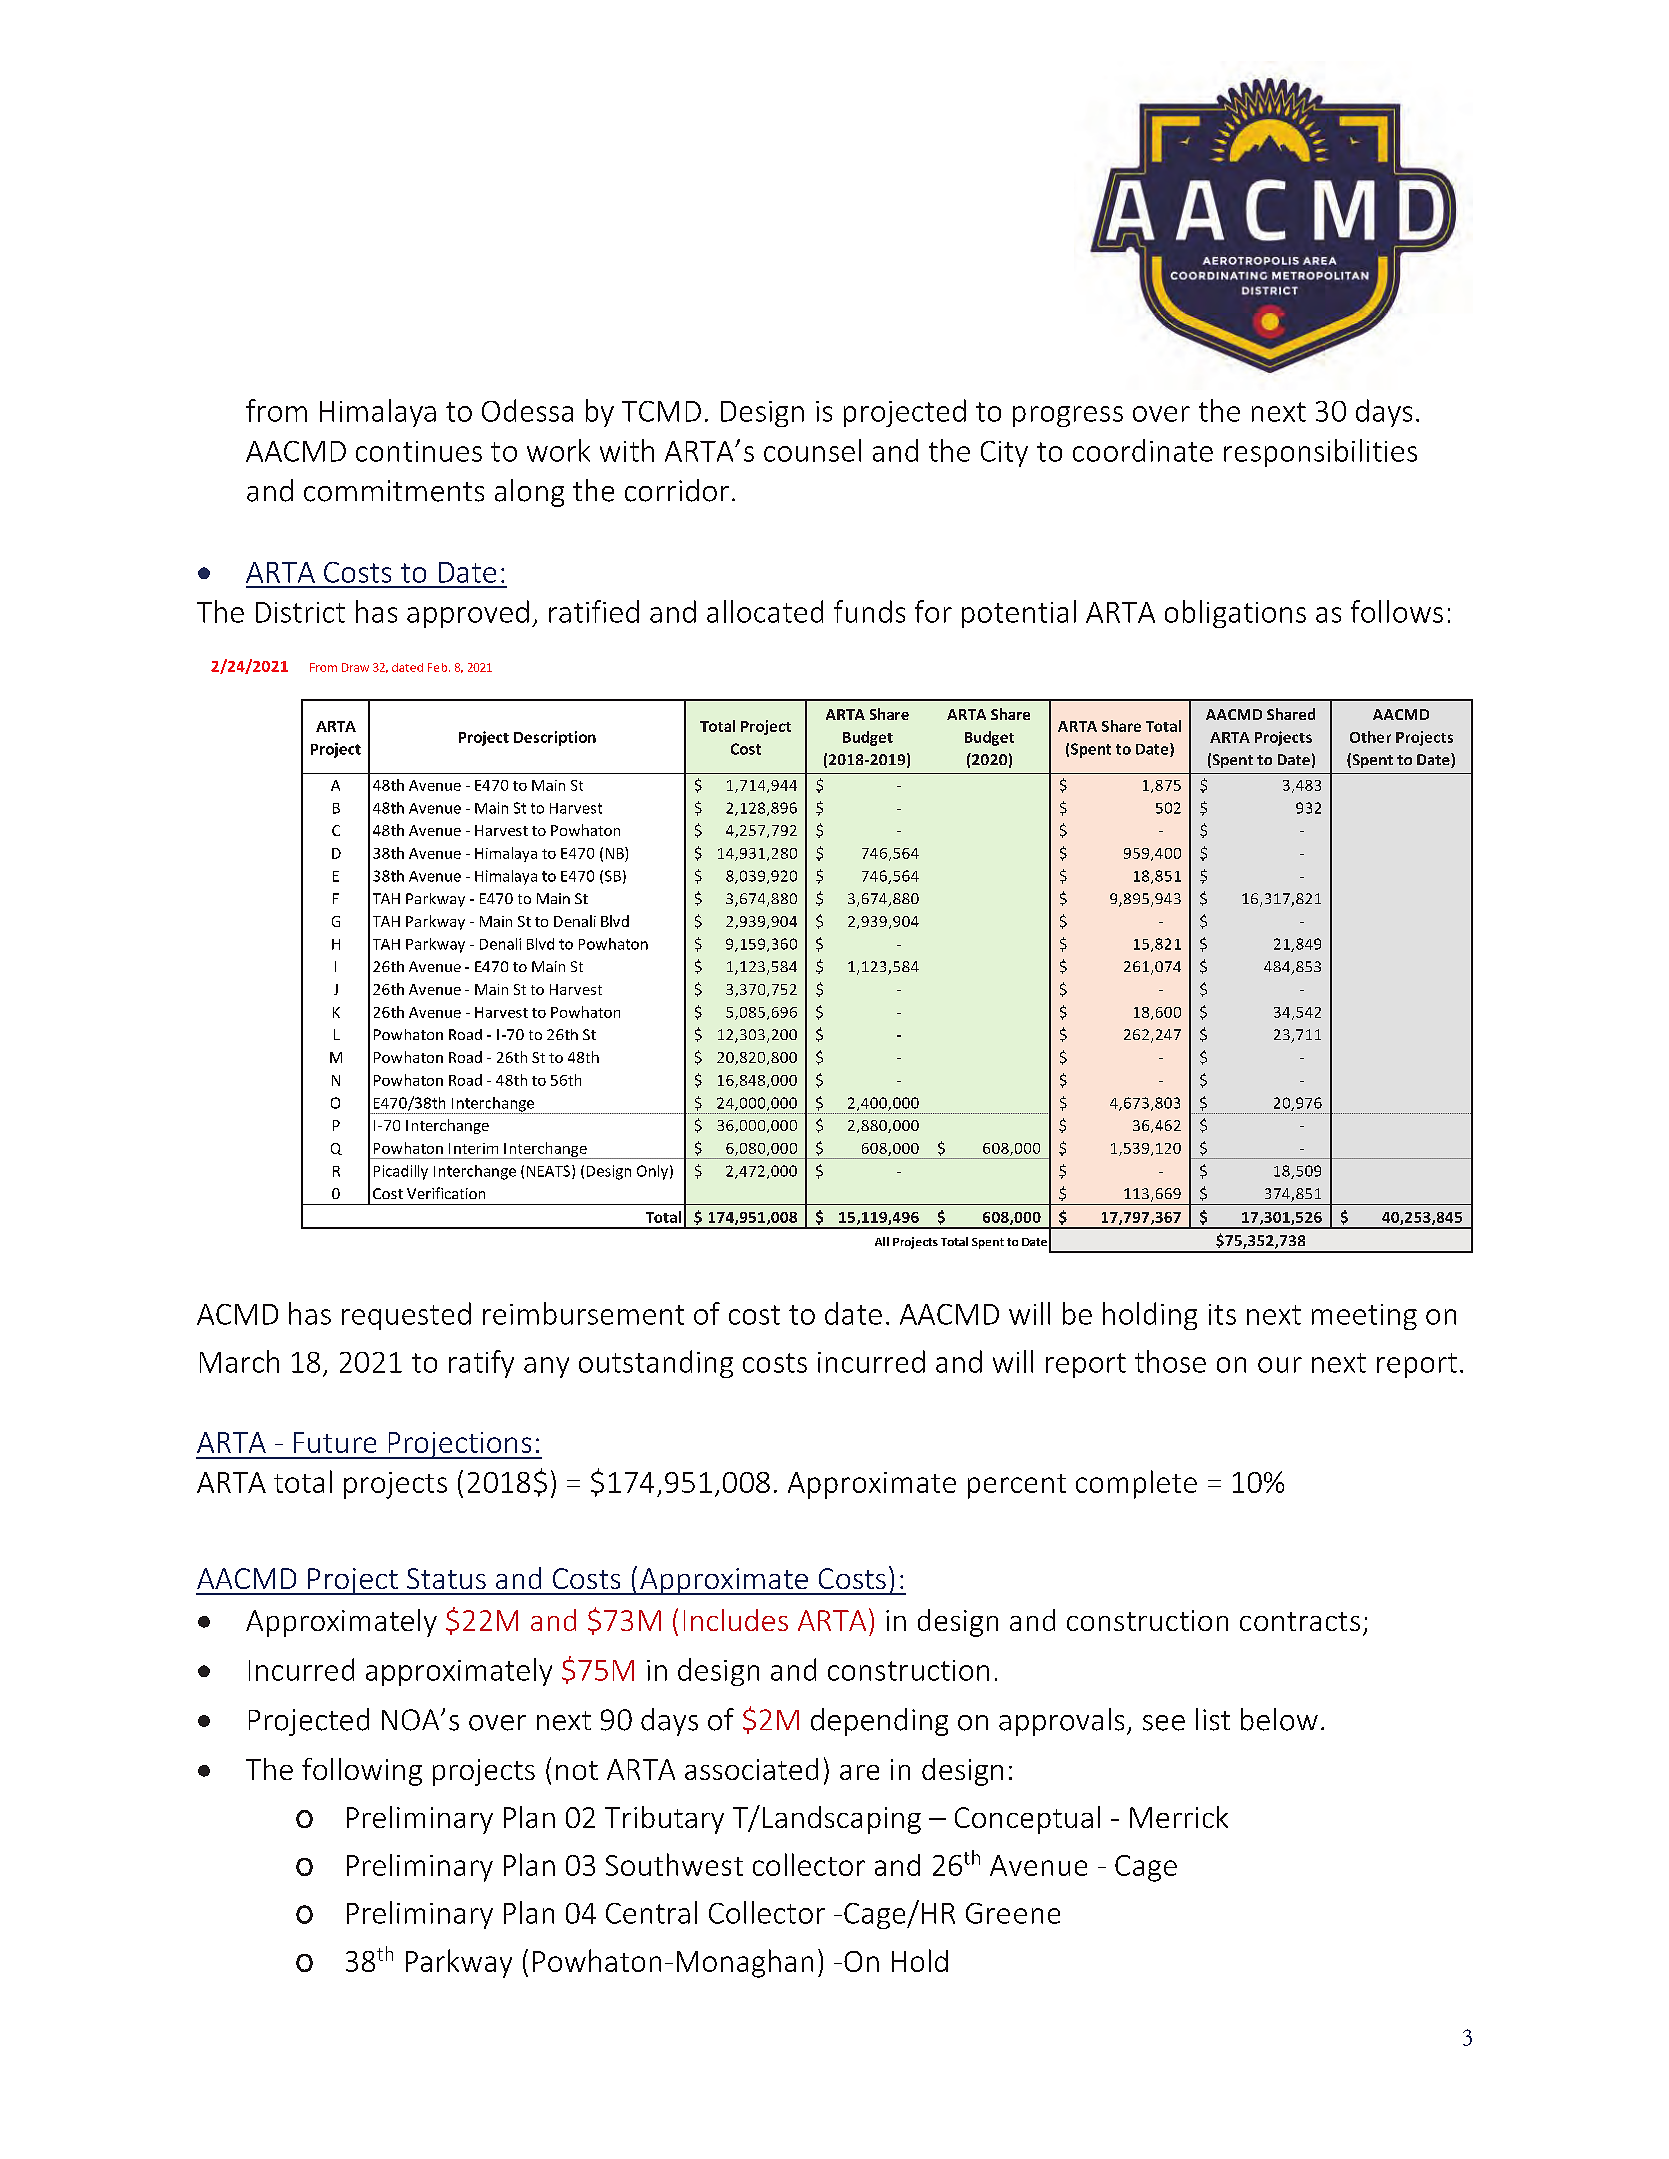 The height and width of the page is (2159, 1669). I want to click on responsibilities, so click(1320, 453).
